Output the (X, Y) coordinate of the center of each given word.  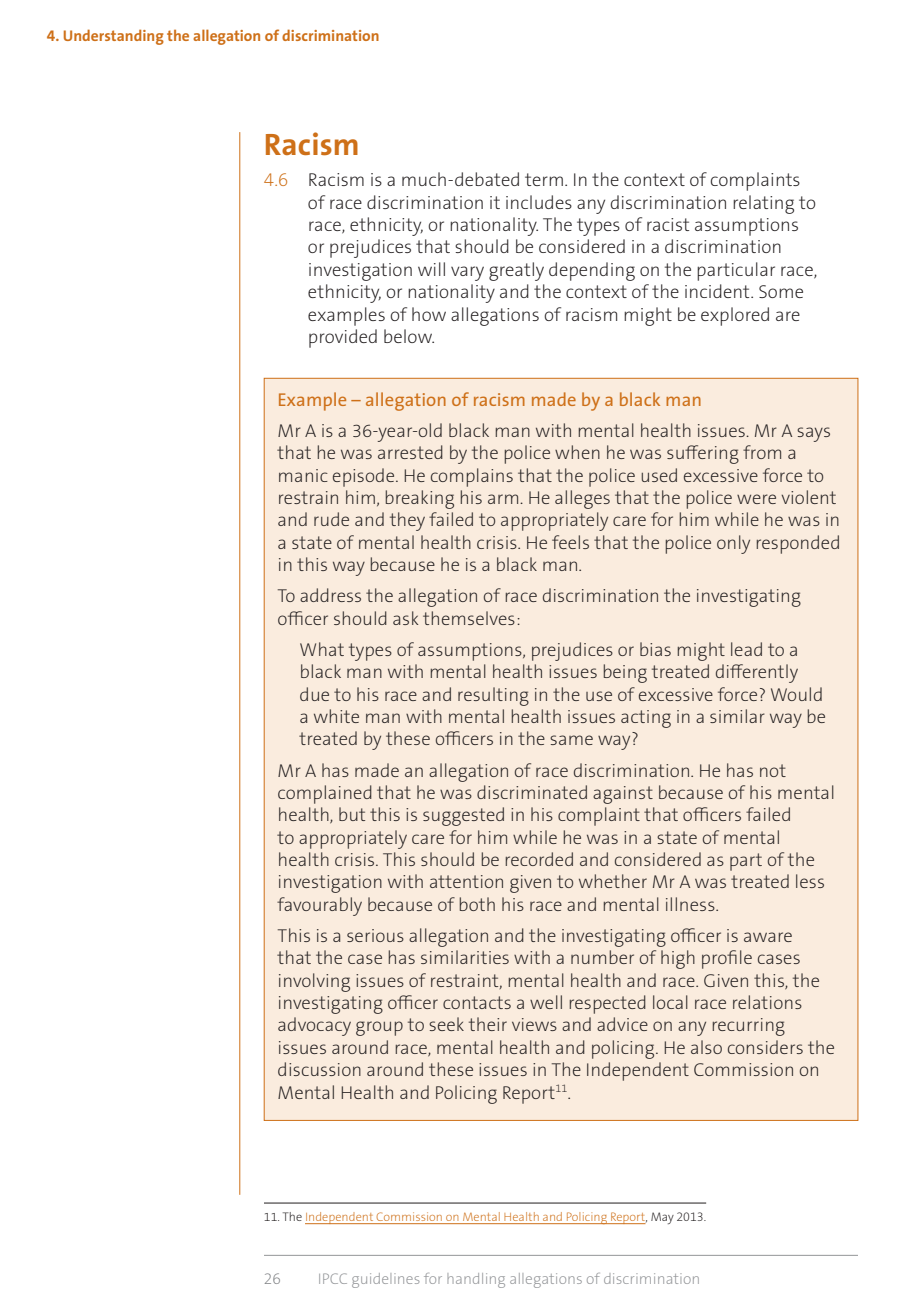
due (314, 694)
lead (746, 649)
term (544, 179)
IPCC (333, 1278)
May (662, 1218)
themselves (469, 618)
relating (763, 204)
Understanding (114, 37)
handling (476, 1280)
